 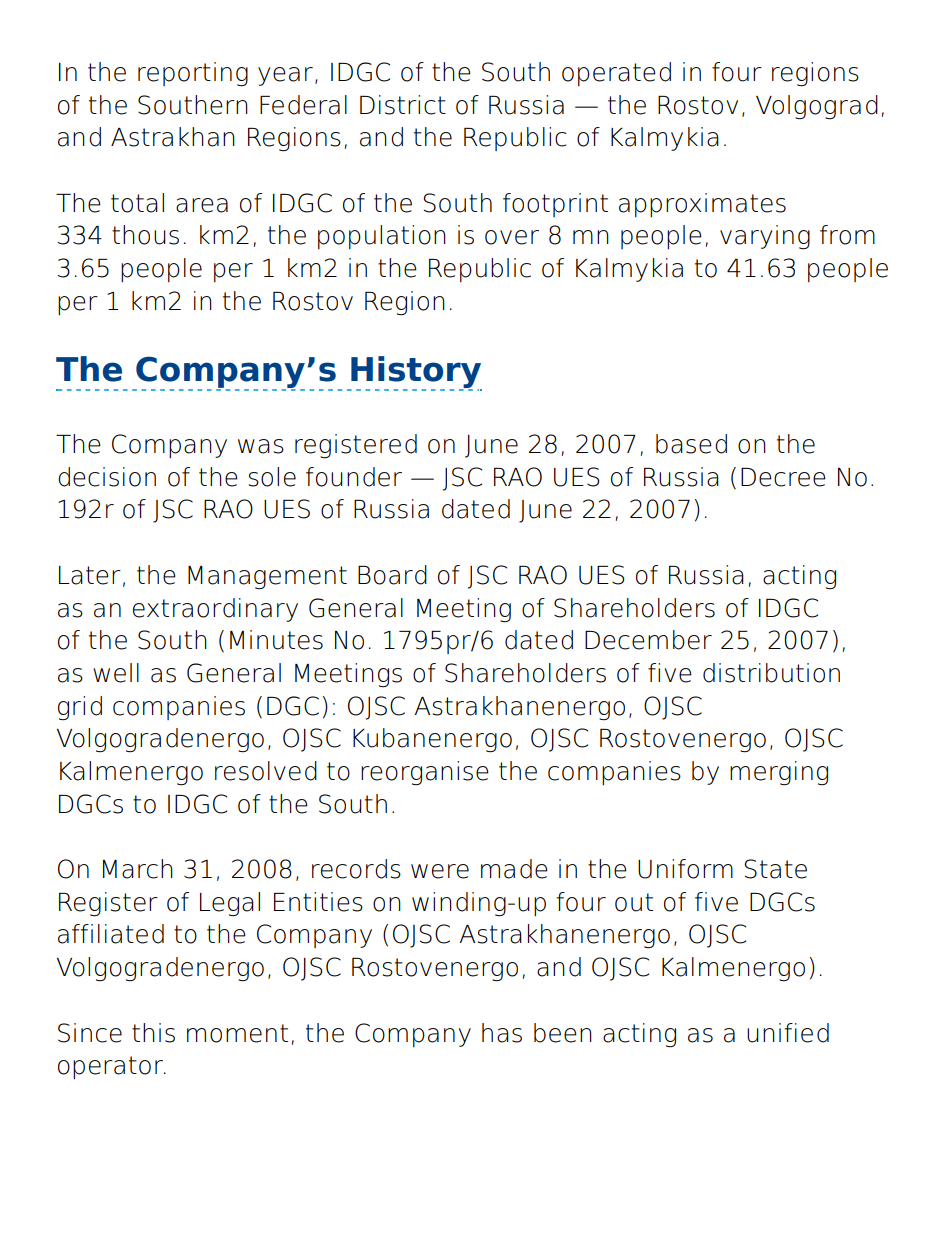 I want to click on Decree, so click(x=783, y=477).
